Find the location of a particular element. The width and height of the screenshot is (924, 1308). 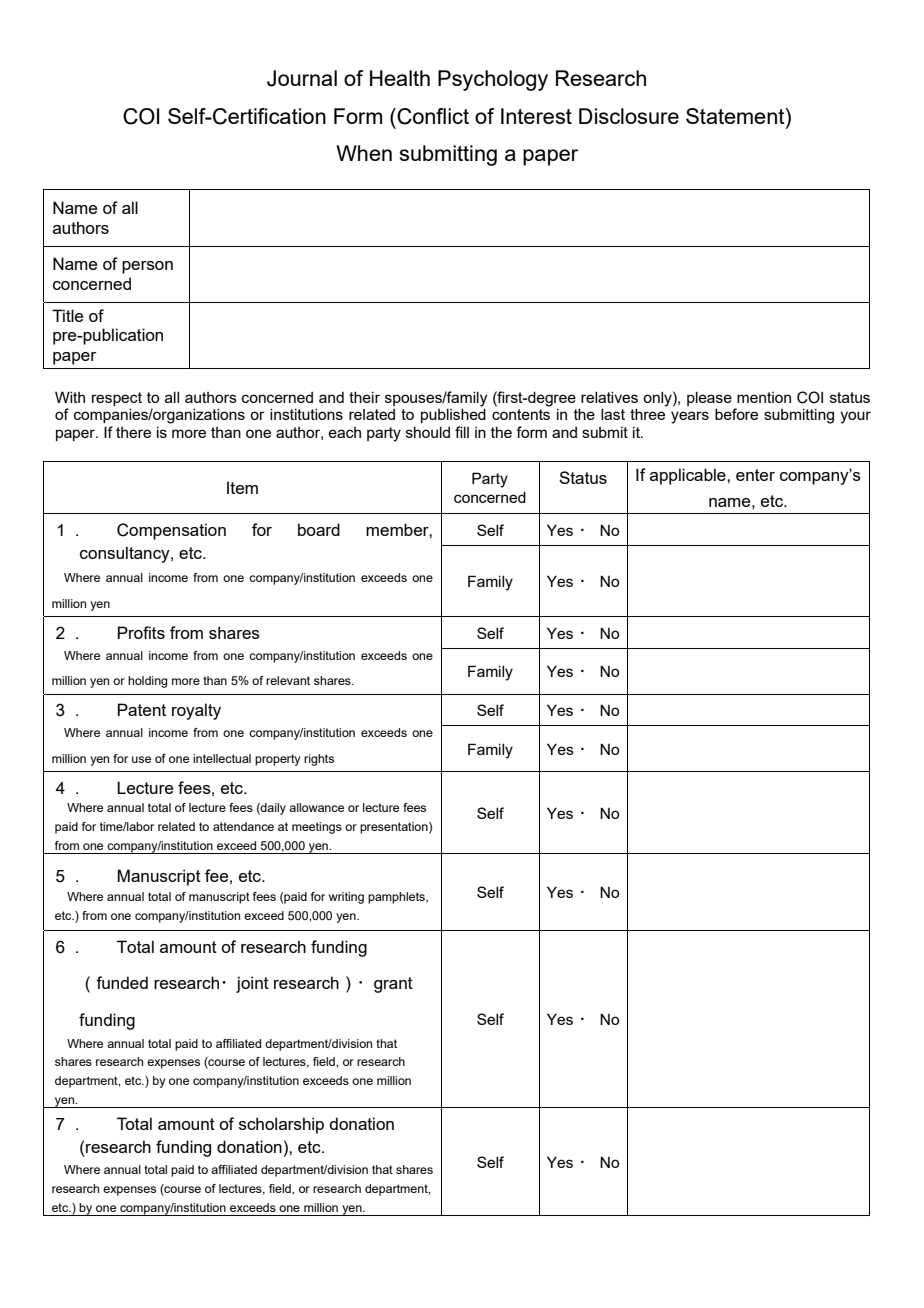

writing is located at coordinates (346, 898).
